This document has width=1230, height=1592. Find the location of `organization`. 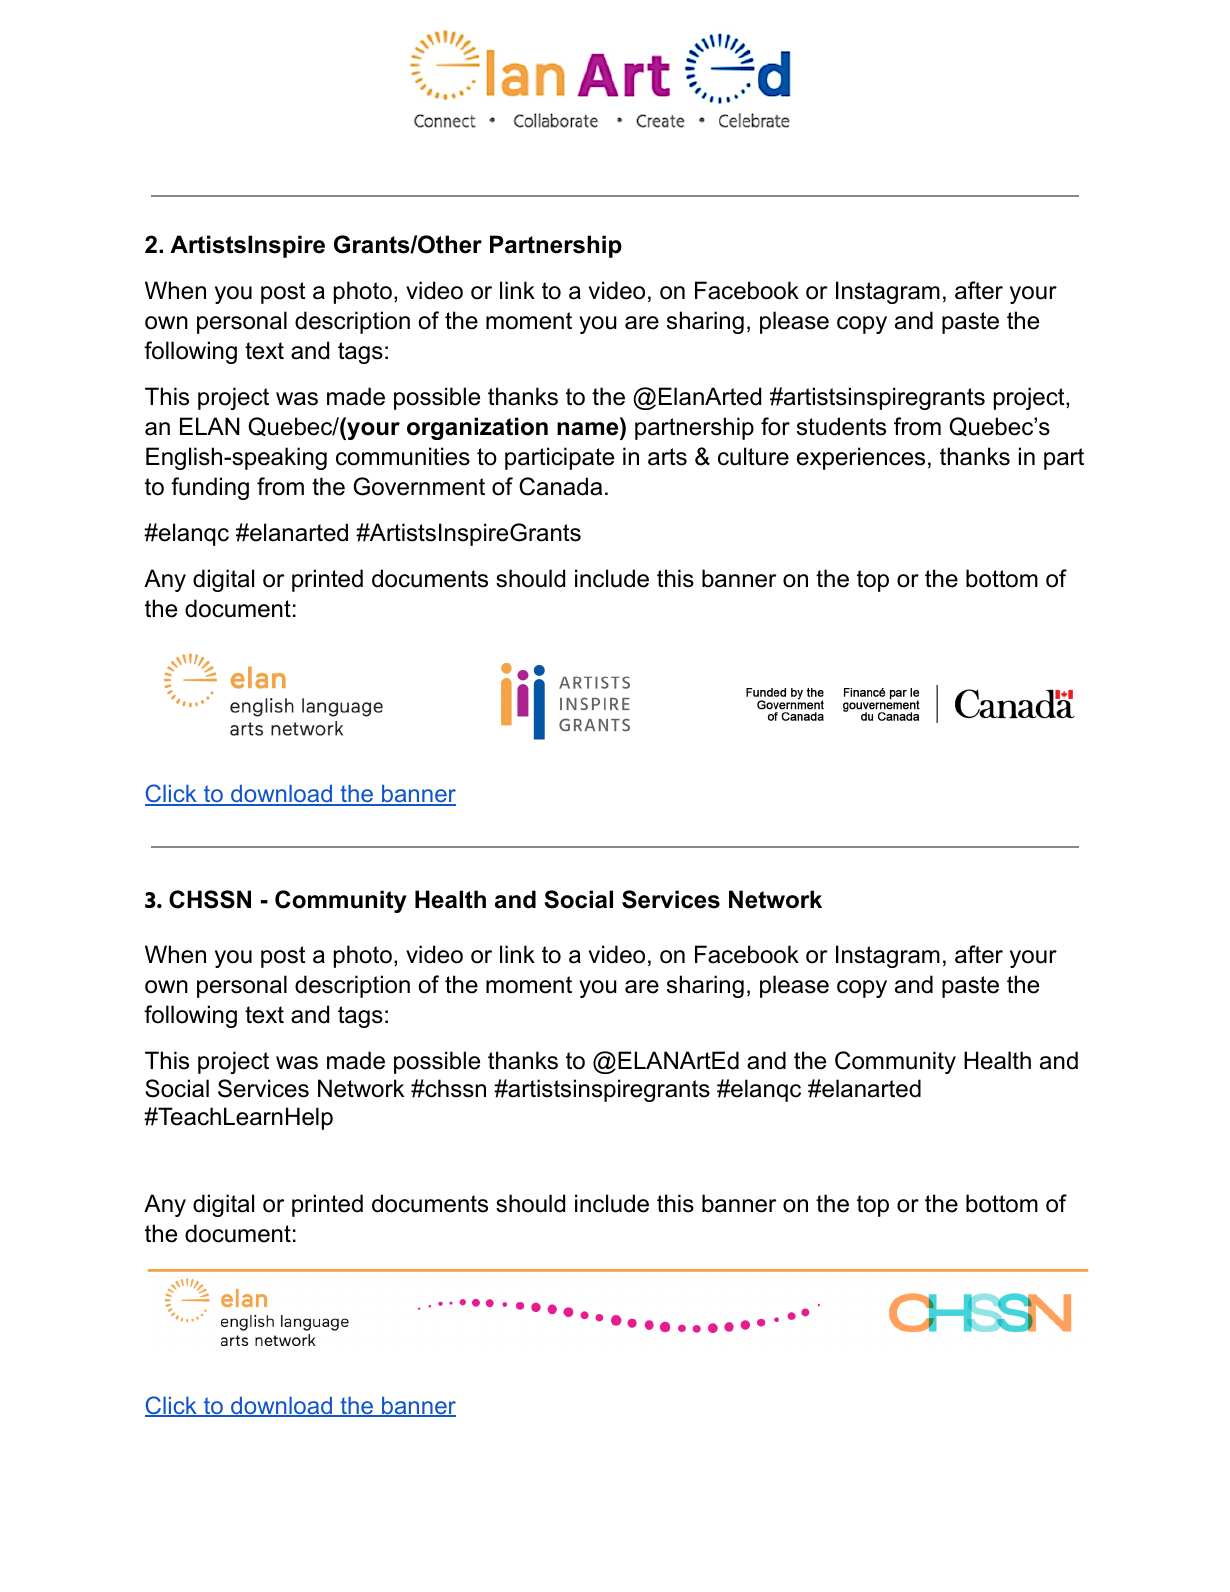

organization is located at coordinates (477, 428).
